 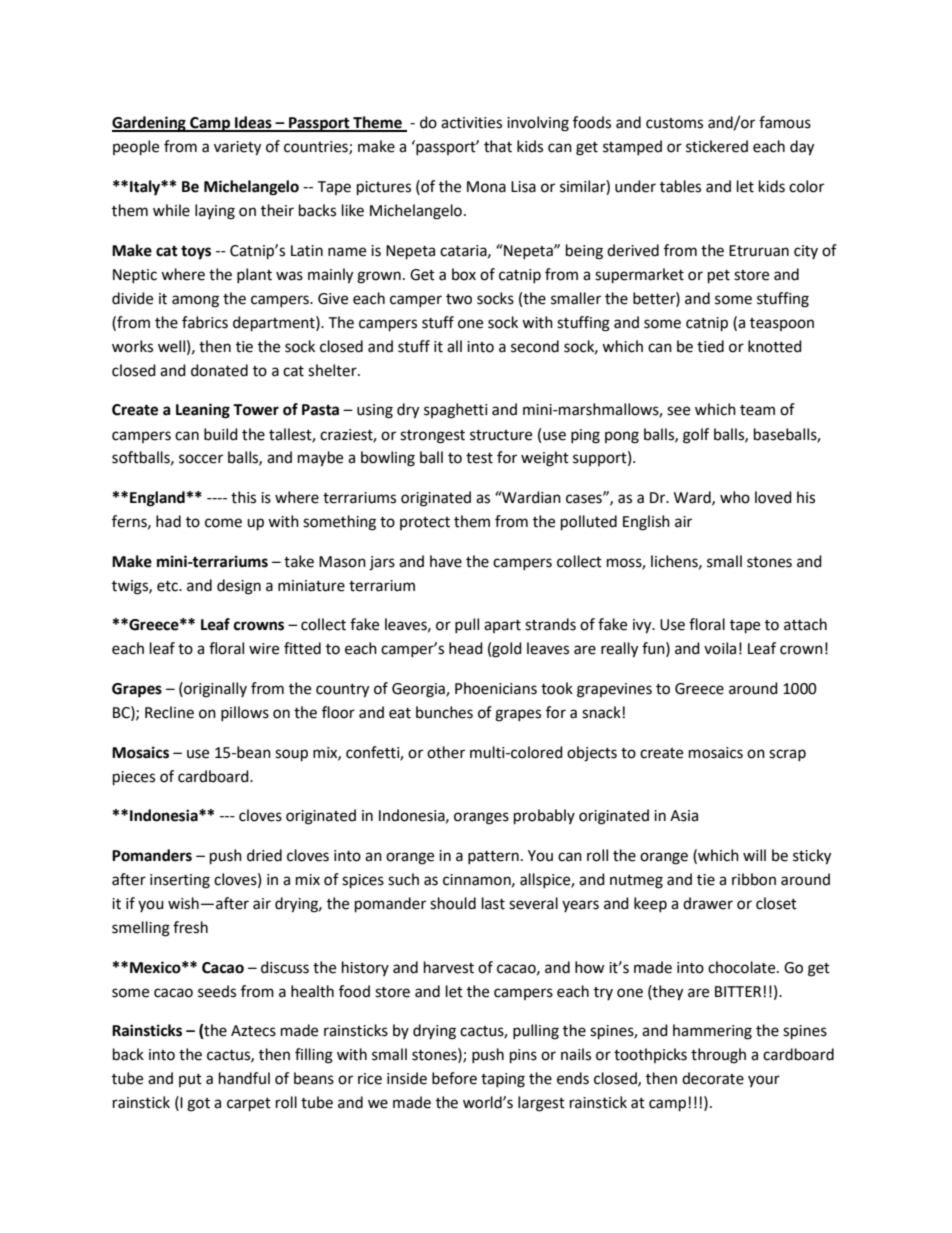 What do you see at coordinates (446, 752) in the screenshot?
I see `other` at bounding box center [446, 752].
